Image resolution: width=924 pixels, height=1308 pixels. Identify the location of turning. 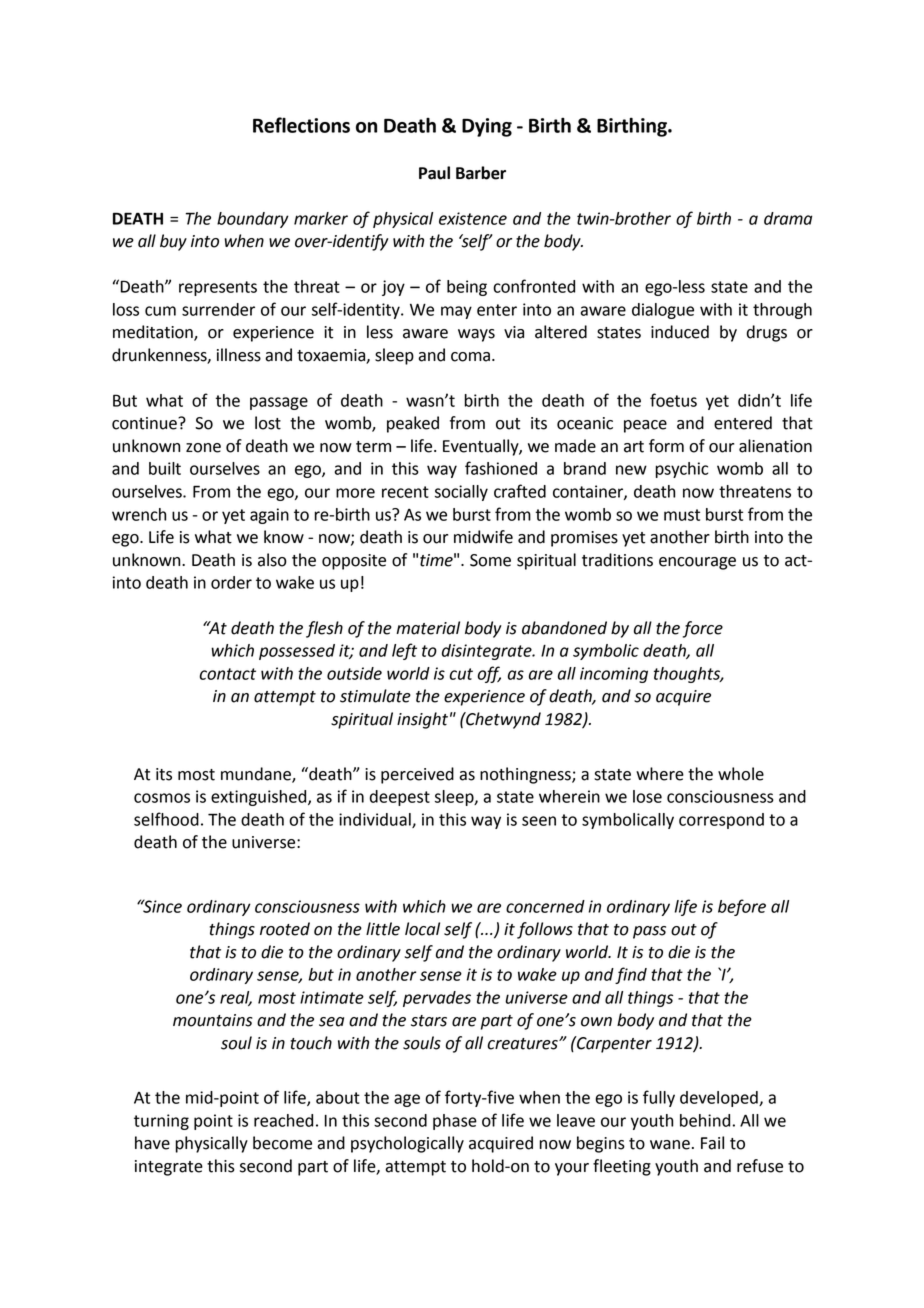
(161, 1122).
